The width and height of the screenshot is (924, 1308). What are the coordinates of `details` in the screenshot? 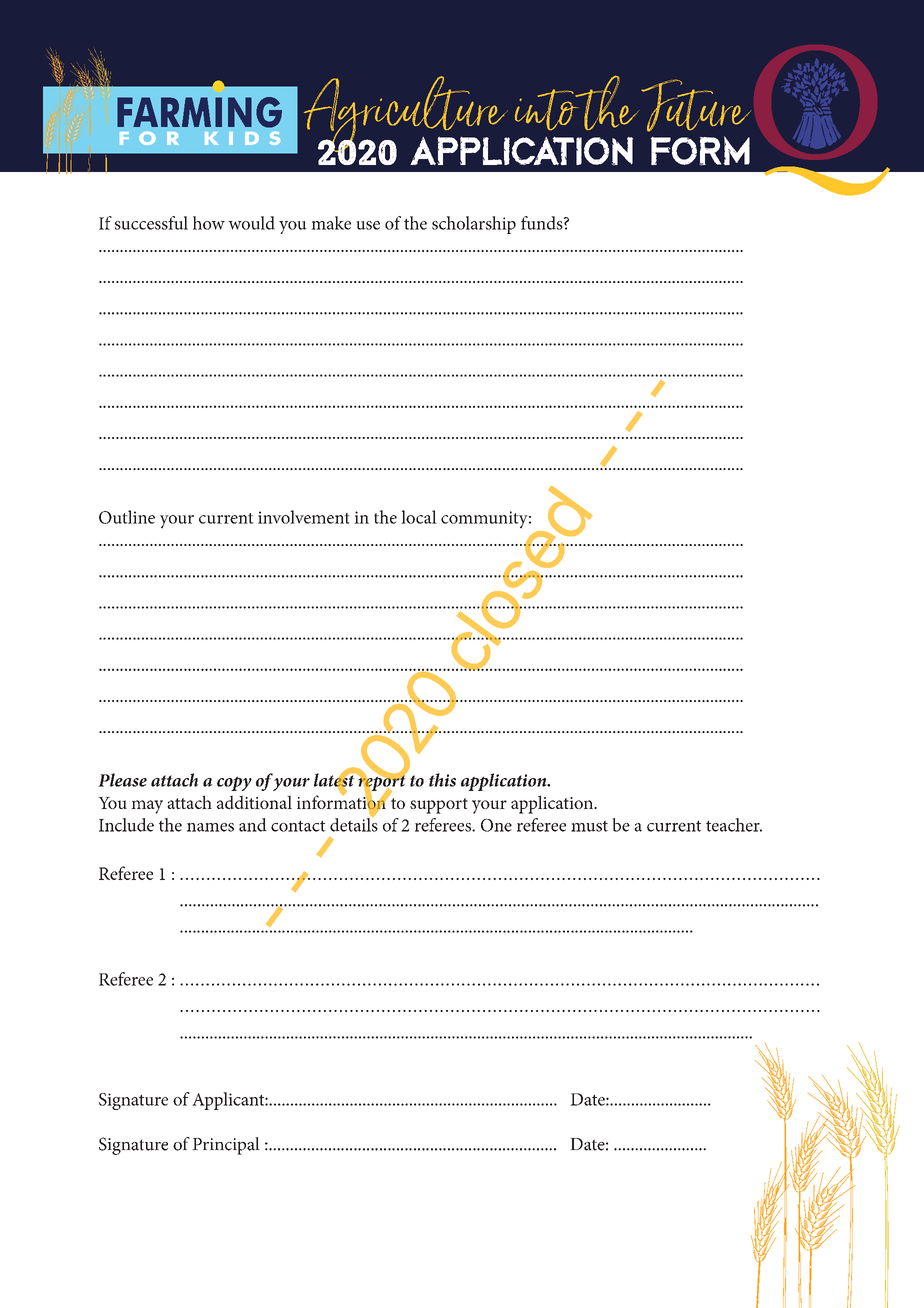 It's located at (354, 824).
